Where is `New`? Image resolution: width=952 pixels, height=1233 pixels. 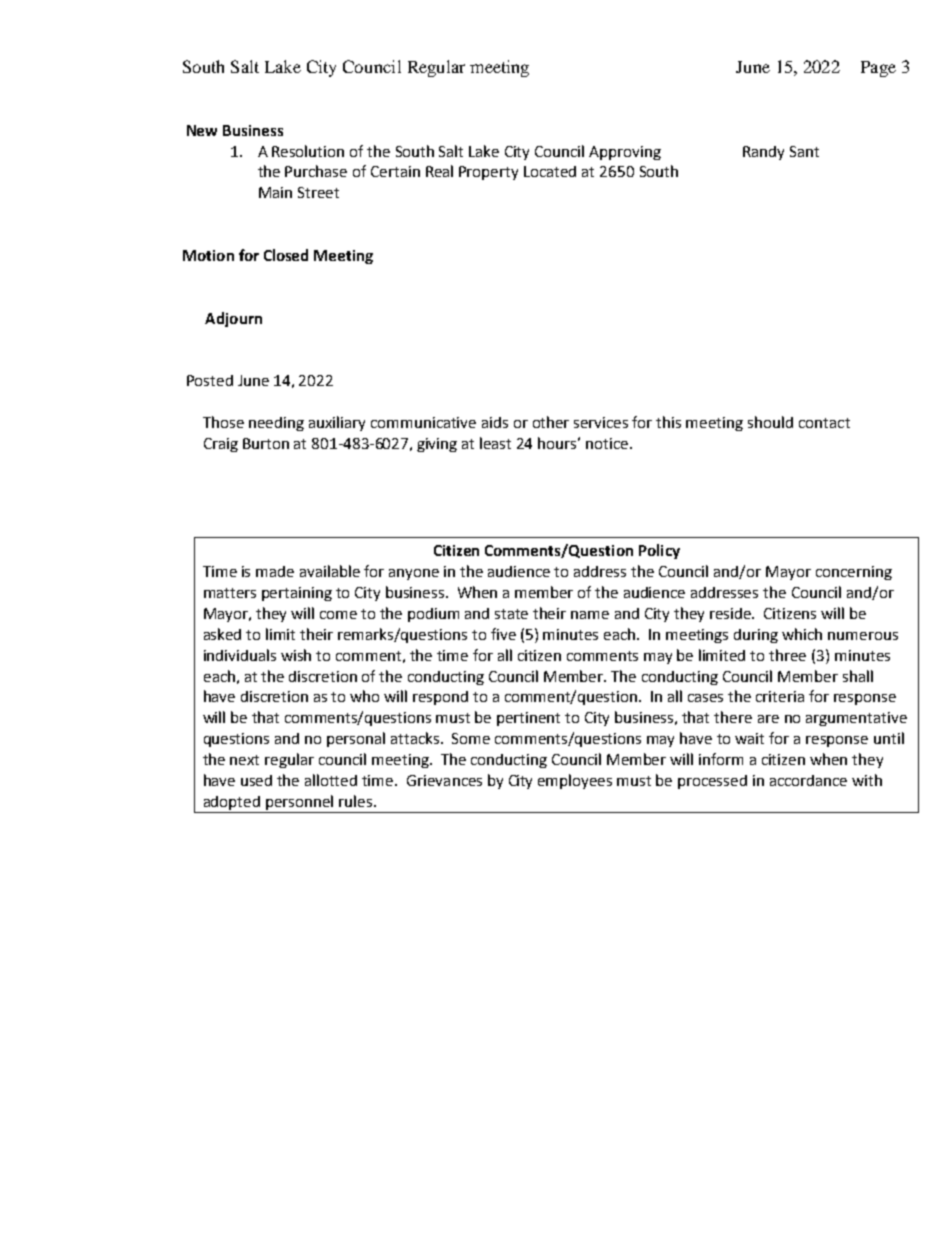 New is located at coordinates (202, 130).
